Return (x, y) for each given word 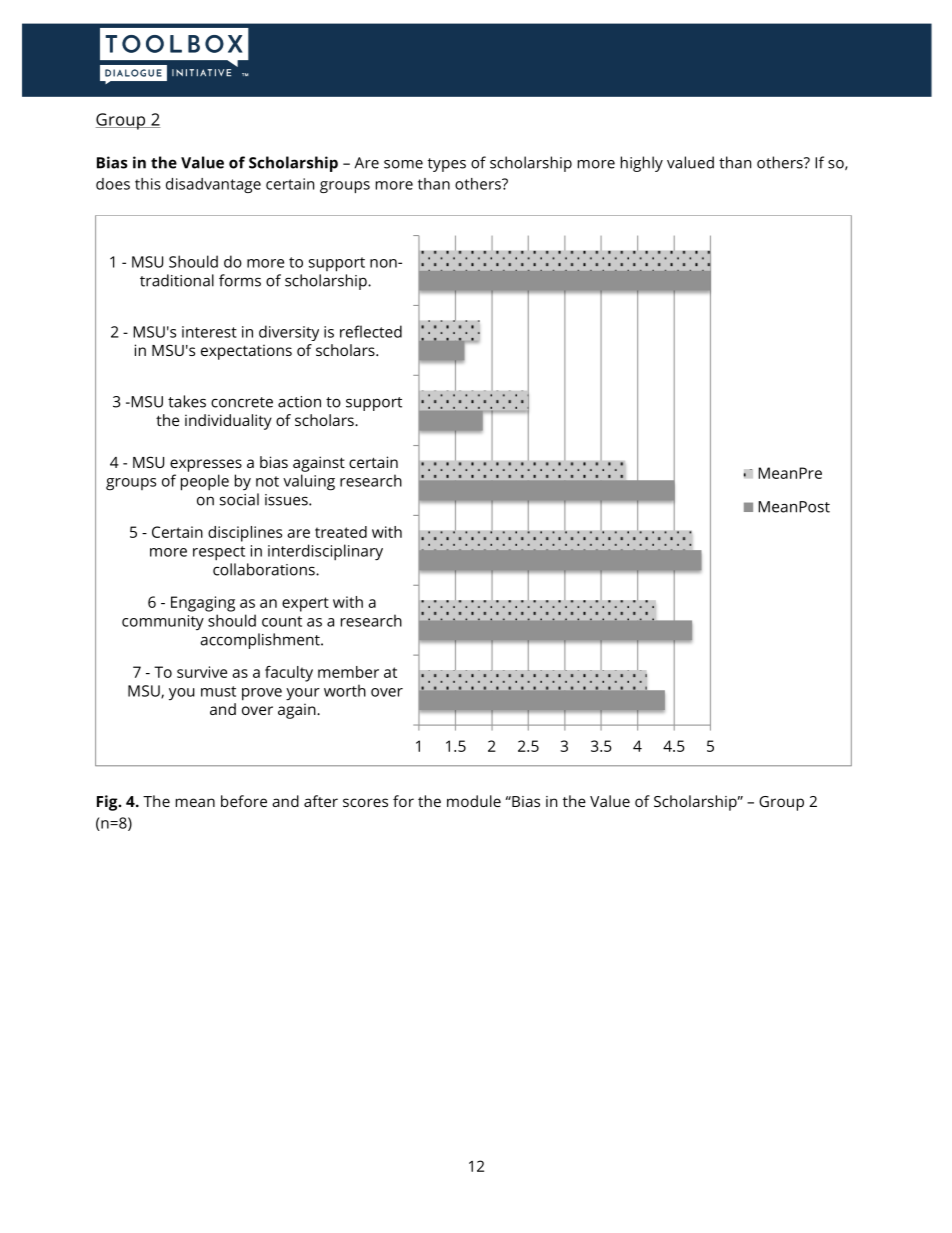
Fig (108, 803)
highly (642, 164)
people (205, 482)
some (403, 164)
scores (365, 802)
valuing (309, 482)
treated (341, 532)
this (148, 184)
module (474, 801)
